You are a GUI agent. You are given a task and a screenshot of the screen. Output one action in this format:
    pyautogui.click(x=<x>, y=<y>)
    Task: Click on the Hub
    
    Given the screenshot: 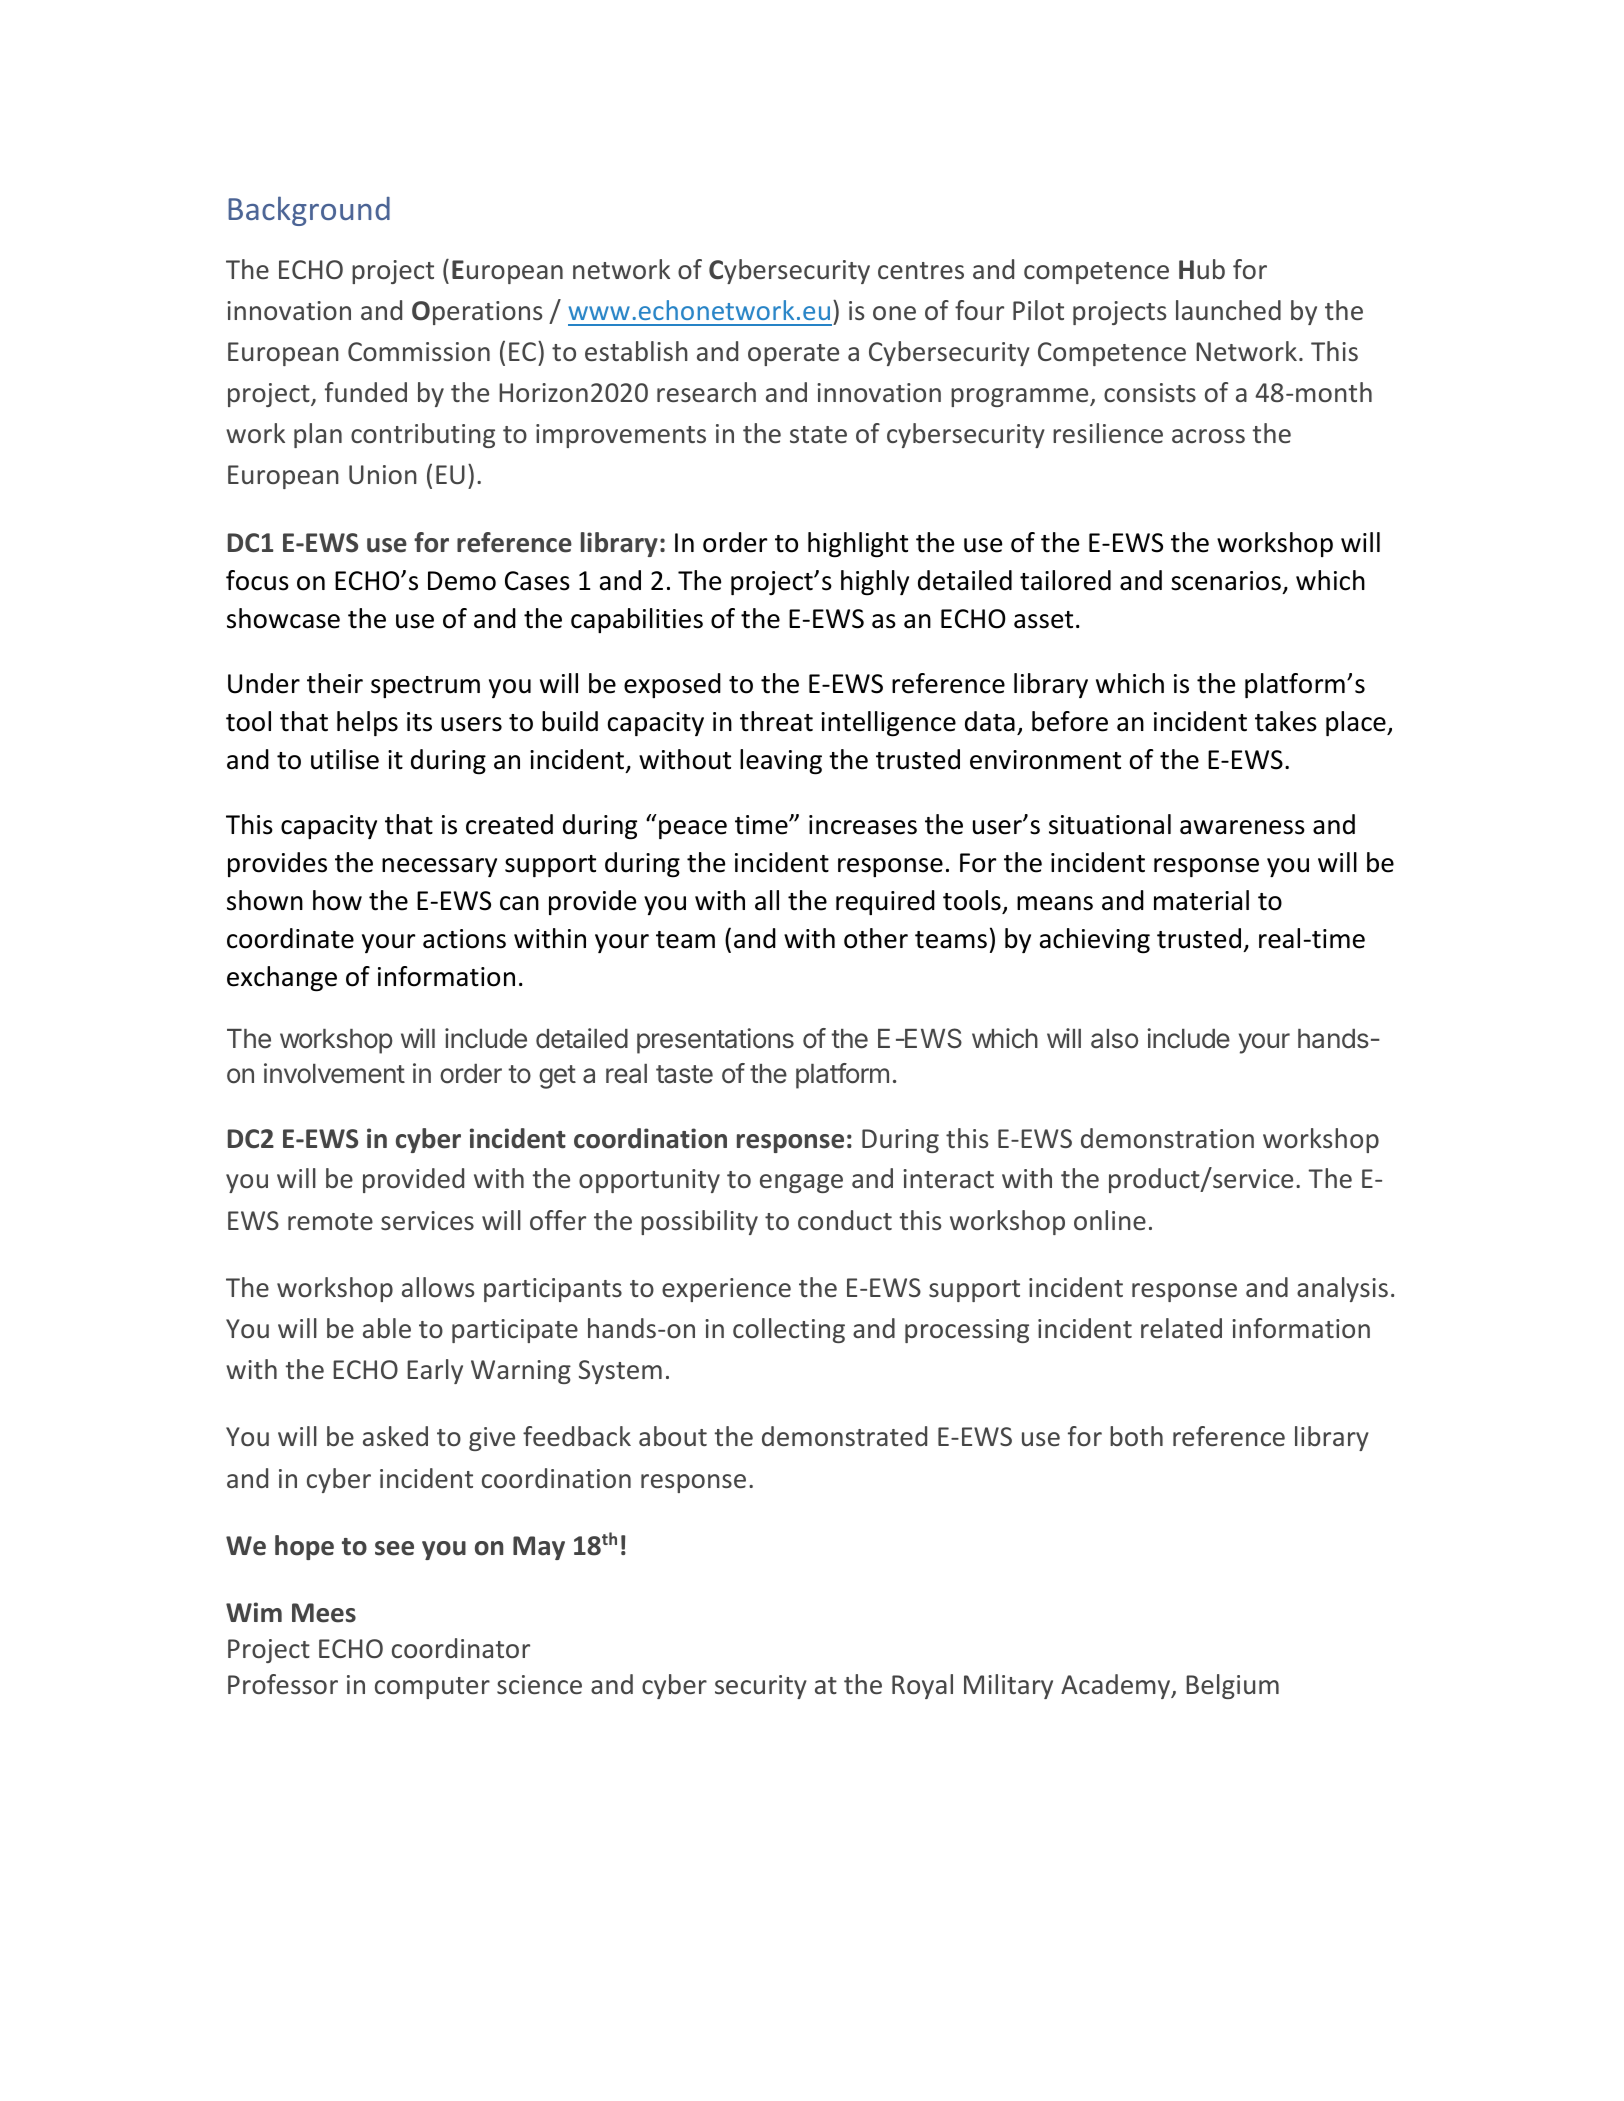 What is the action you would take?
    pyautogui.click(x=1202, y=269)
